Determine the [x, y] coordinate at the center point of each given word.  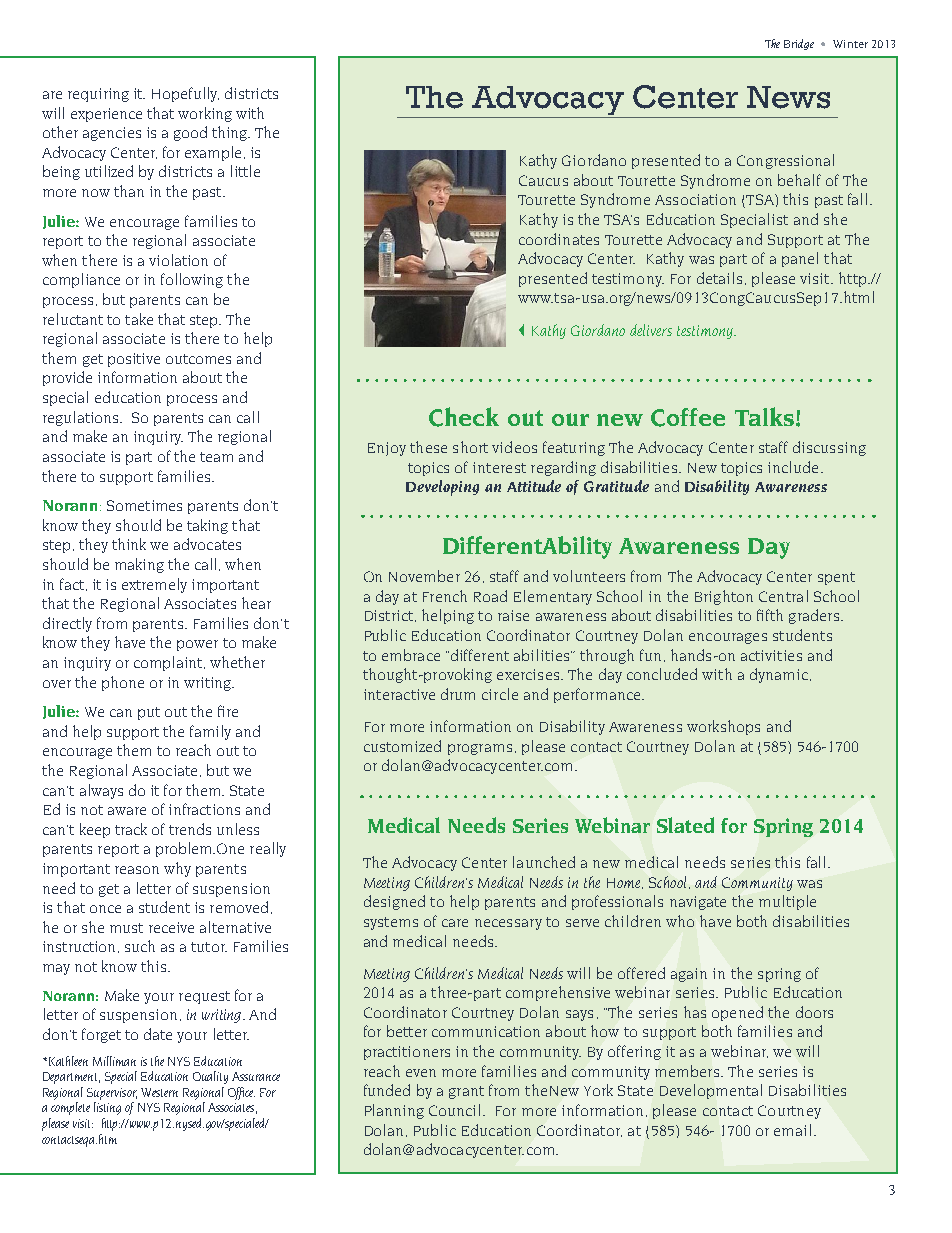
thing [230, 133]
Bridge [799, 44]
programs [480, 749]
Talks [766, 416]
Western [159, 1092]
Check [464, 417]
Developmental [711, 1091]
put [149, 713]
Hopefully [185, 94]
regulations [82, 418]
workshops [723, 727]
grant [466, 1092]
